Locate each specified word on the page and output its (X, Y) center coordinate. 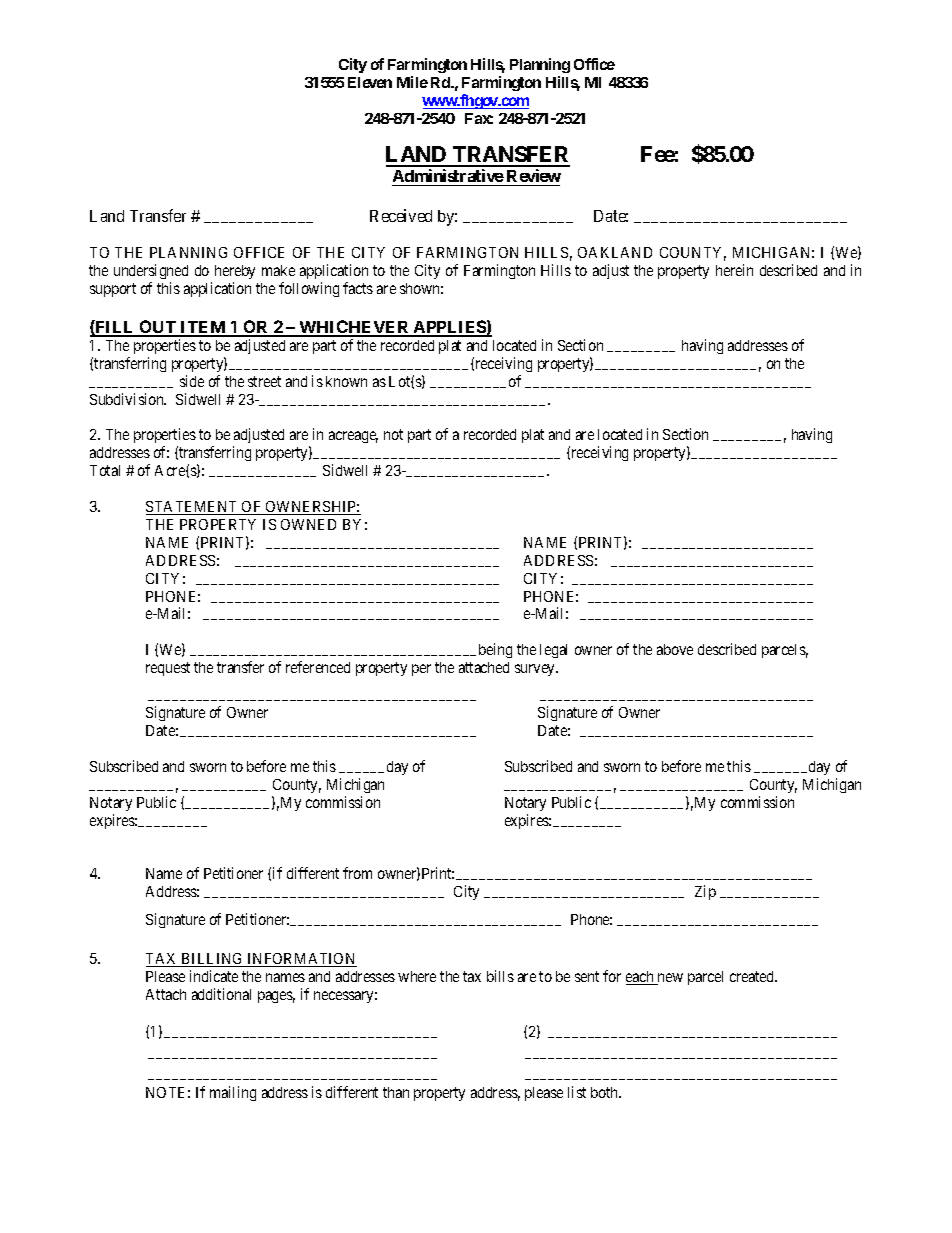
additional (221, 994)
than (396, 1092)
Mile (412, 82)
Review (533, 177)
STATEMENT (193, 508)
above (675, 649)
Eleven (370, 82)
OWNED (308, 524)
